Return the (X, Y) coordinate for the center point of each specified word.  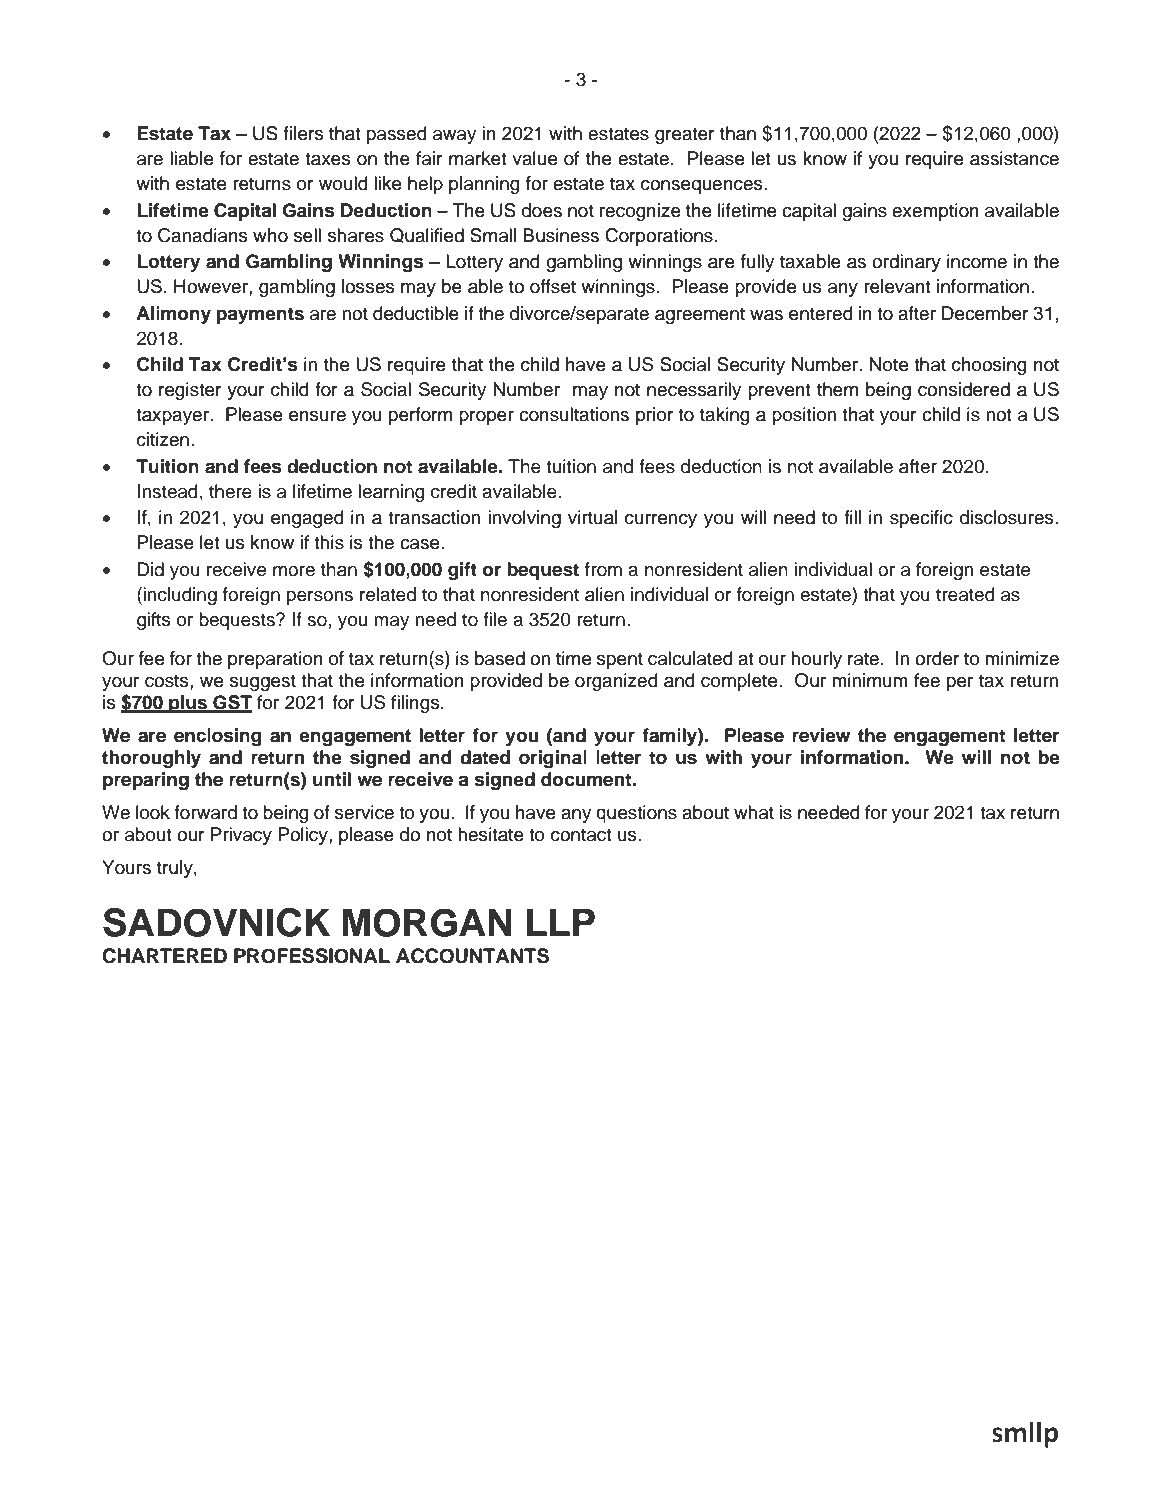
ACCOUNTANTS (472, 956)
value (534, 158)
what (754, 812)
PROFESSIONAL (312, 956)
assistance (1014, 158)
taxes (328, 159)
